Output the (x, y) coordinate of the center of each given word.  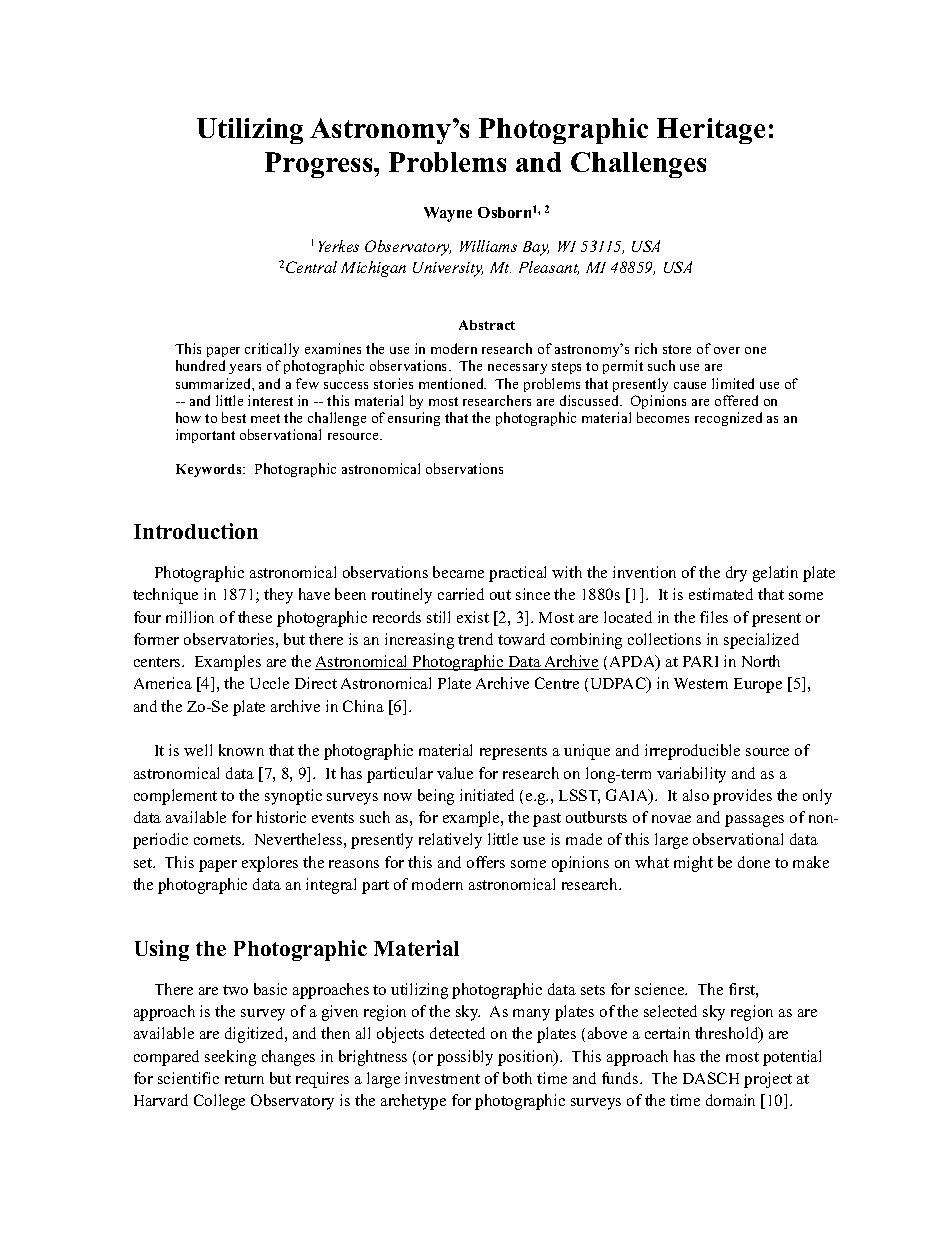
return (244, 1079)
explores (270, 864)
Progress (320, 165)
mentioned (452, 383)
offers (486, 862)
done (754, 862)
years (245, 369)
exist (473, 617)
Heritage (711, 131)
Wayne (448, 214)
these (255, 617)
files (714, 617)
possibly (465, 1058)
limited (733, 383)
